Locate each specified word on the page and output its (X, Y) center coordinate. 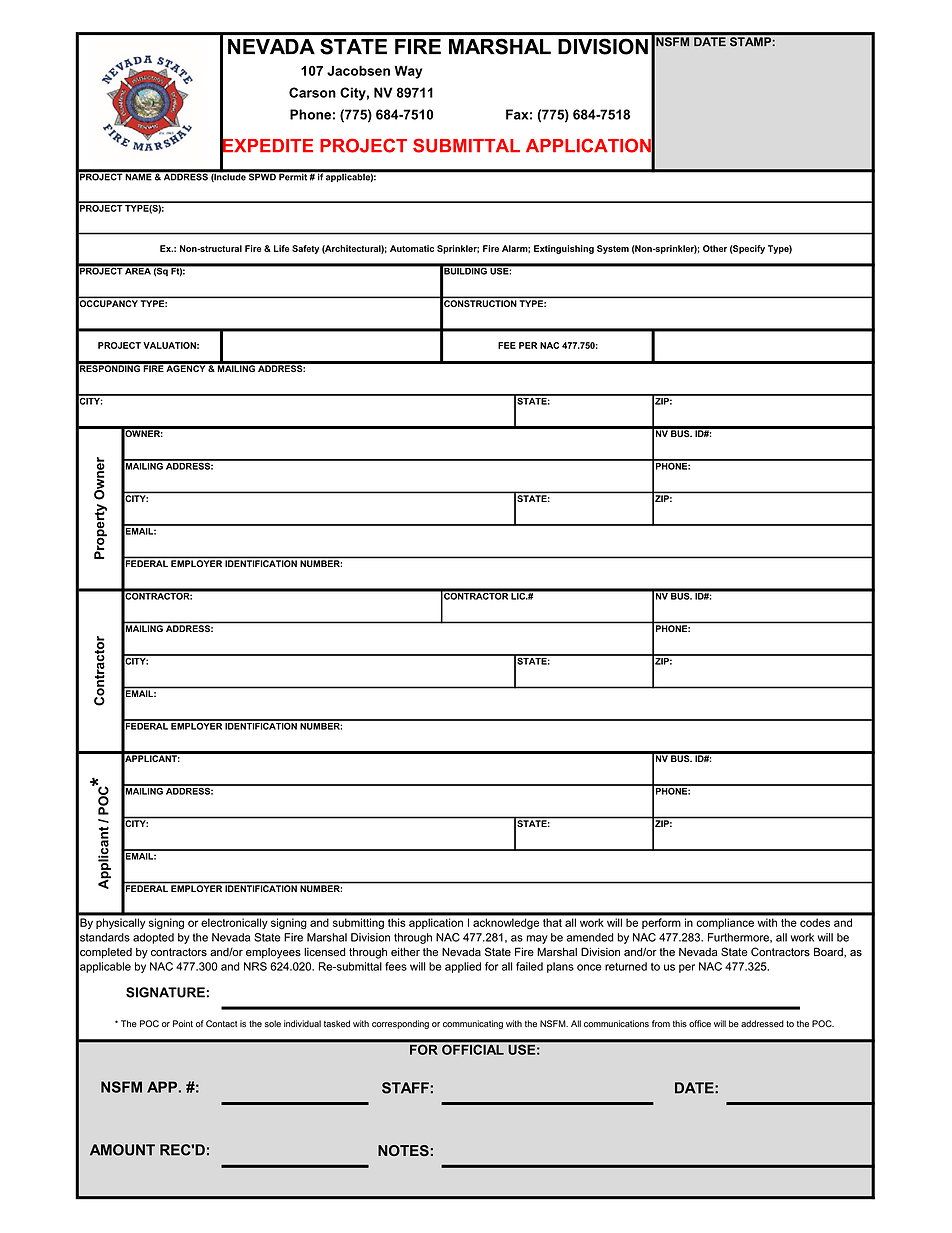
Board (829, 952)
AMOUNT (122, 1150)
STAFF (405, 1088)
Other (715, 248)
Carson (312, 92)
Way (408, 72)
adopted (153, 938)
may (537, 939)
